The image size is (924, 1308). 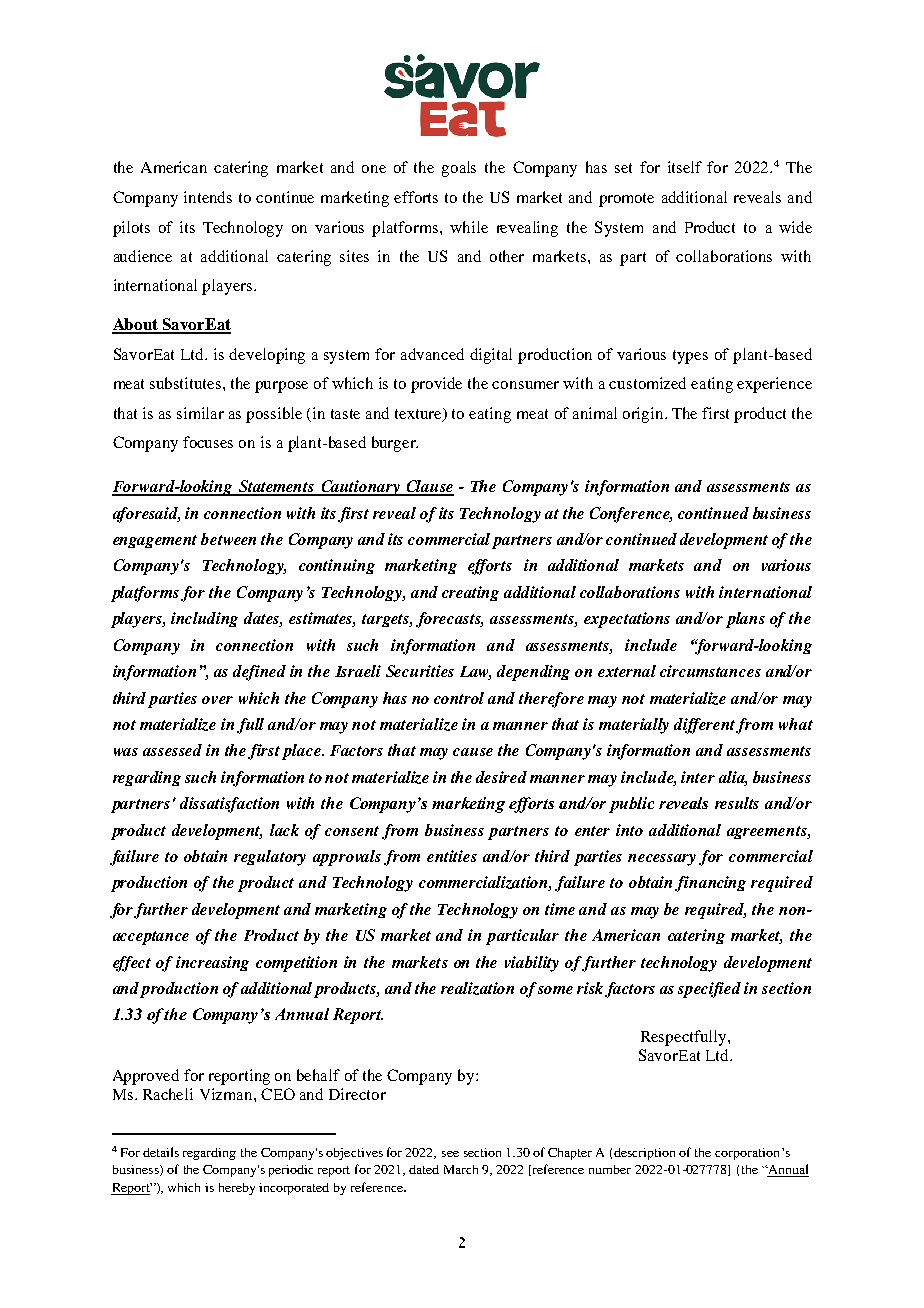 What do you see at coordinates (452, 856) in the screenshot?
I see `entities` at bounding box center [452, 856].
